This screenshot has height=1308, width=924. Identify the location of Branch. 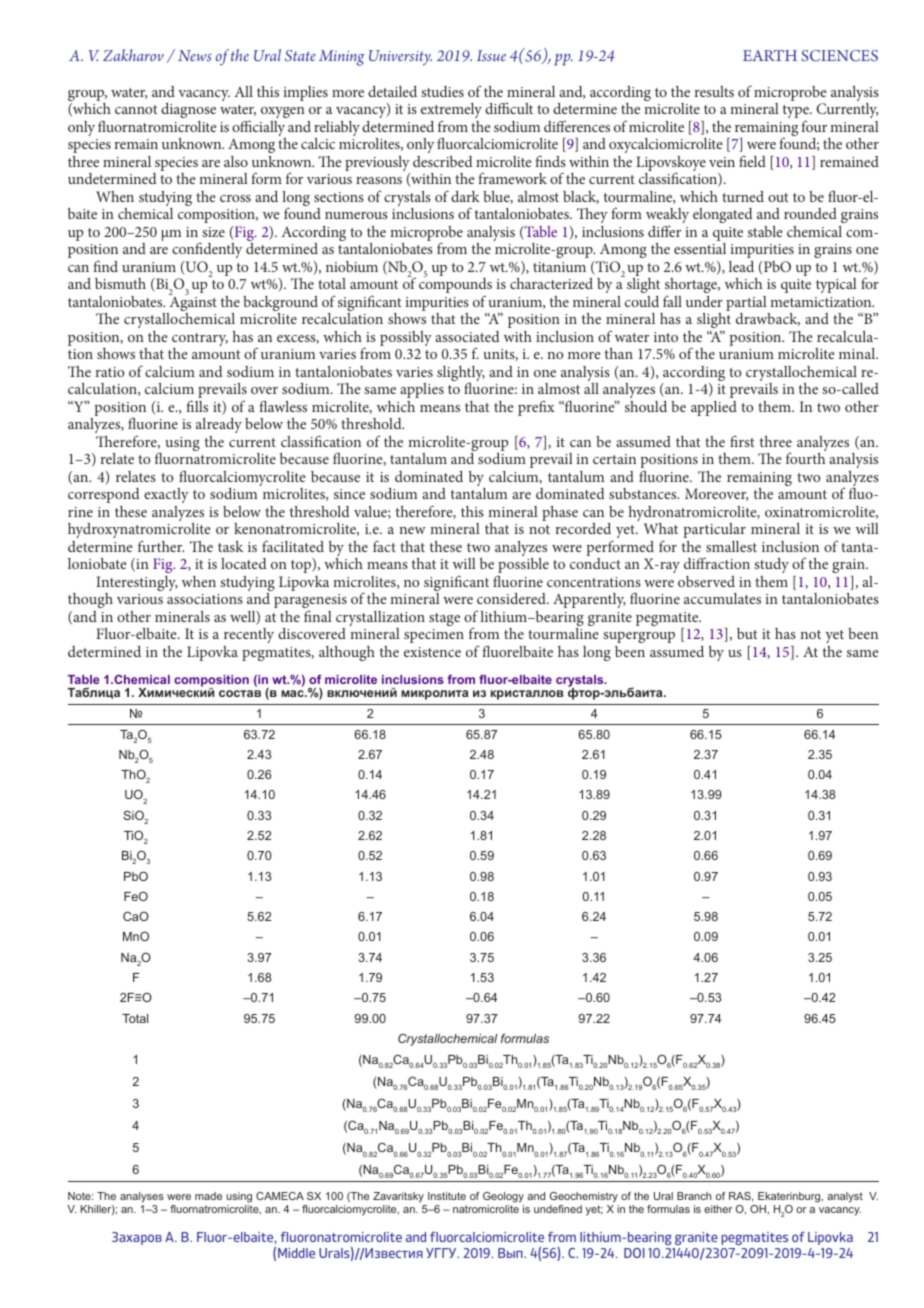
(694, 1196).
